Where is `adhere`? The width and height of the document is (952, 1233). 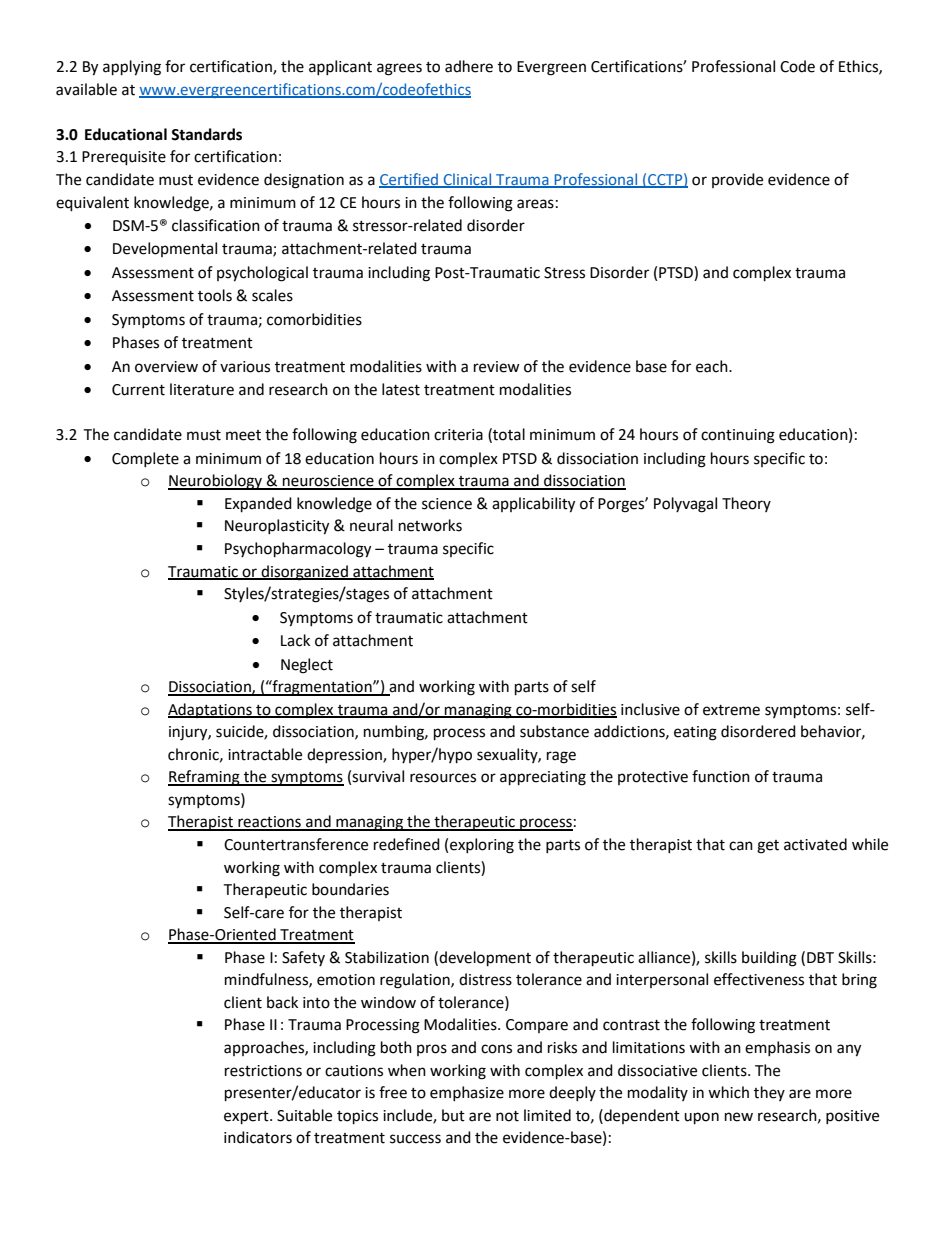
adhere is located at coordinates (469, 66).
